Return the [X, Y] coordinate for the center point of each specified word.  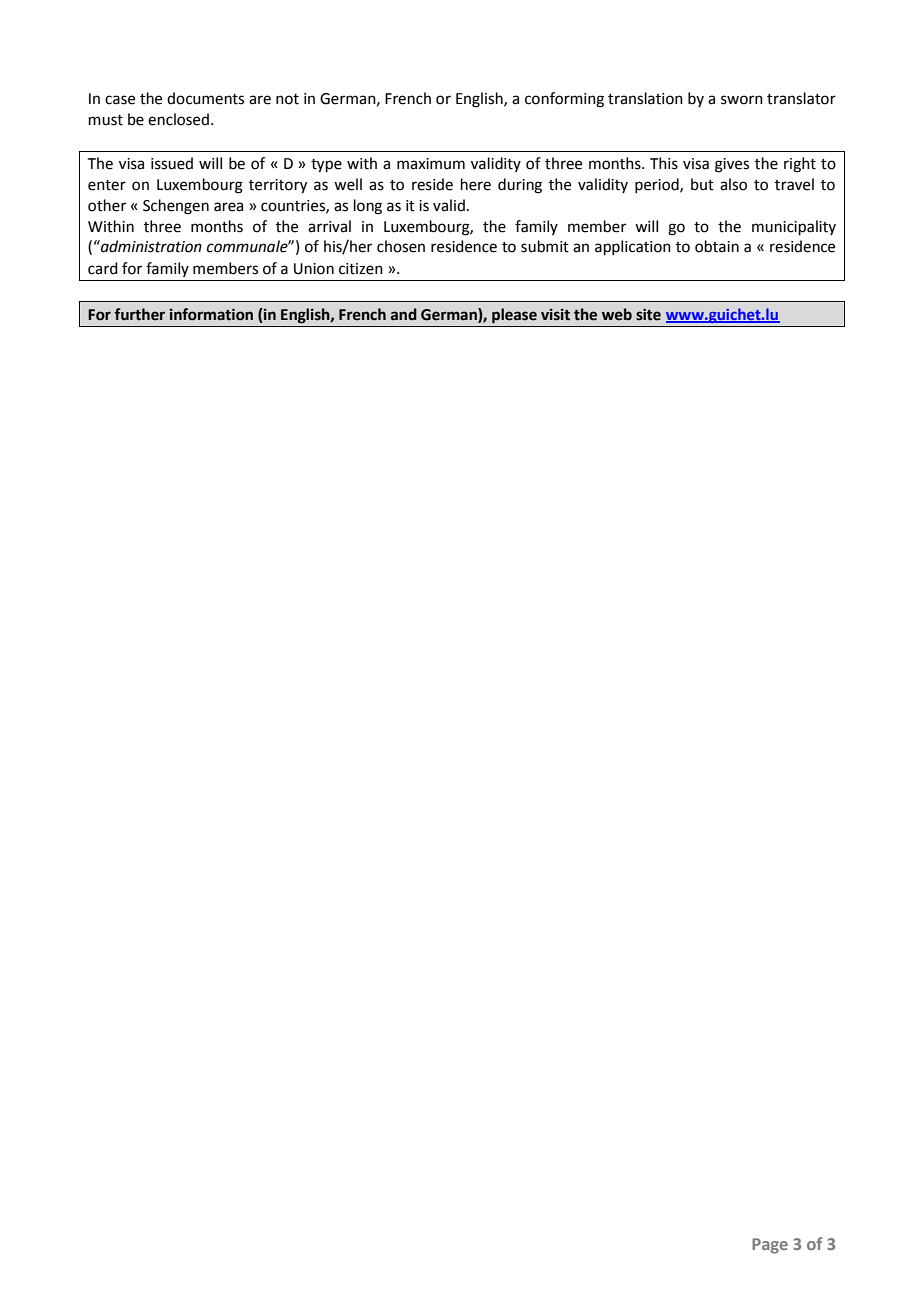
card [103, 268]
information [211, 314]
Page [770, 1246]
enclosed [178, 119]
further [140, 314]
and [404, 314]
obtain [717, 246]
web [617, 314]
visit [555, 315]
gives [732, 165]
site [648, 314]
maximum [431, 164]
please [514, 316]
